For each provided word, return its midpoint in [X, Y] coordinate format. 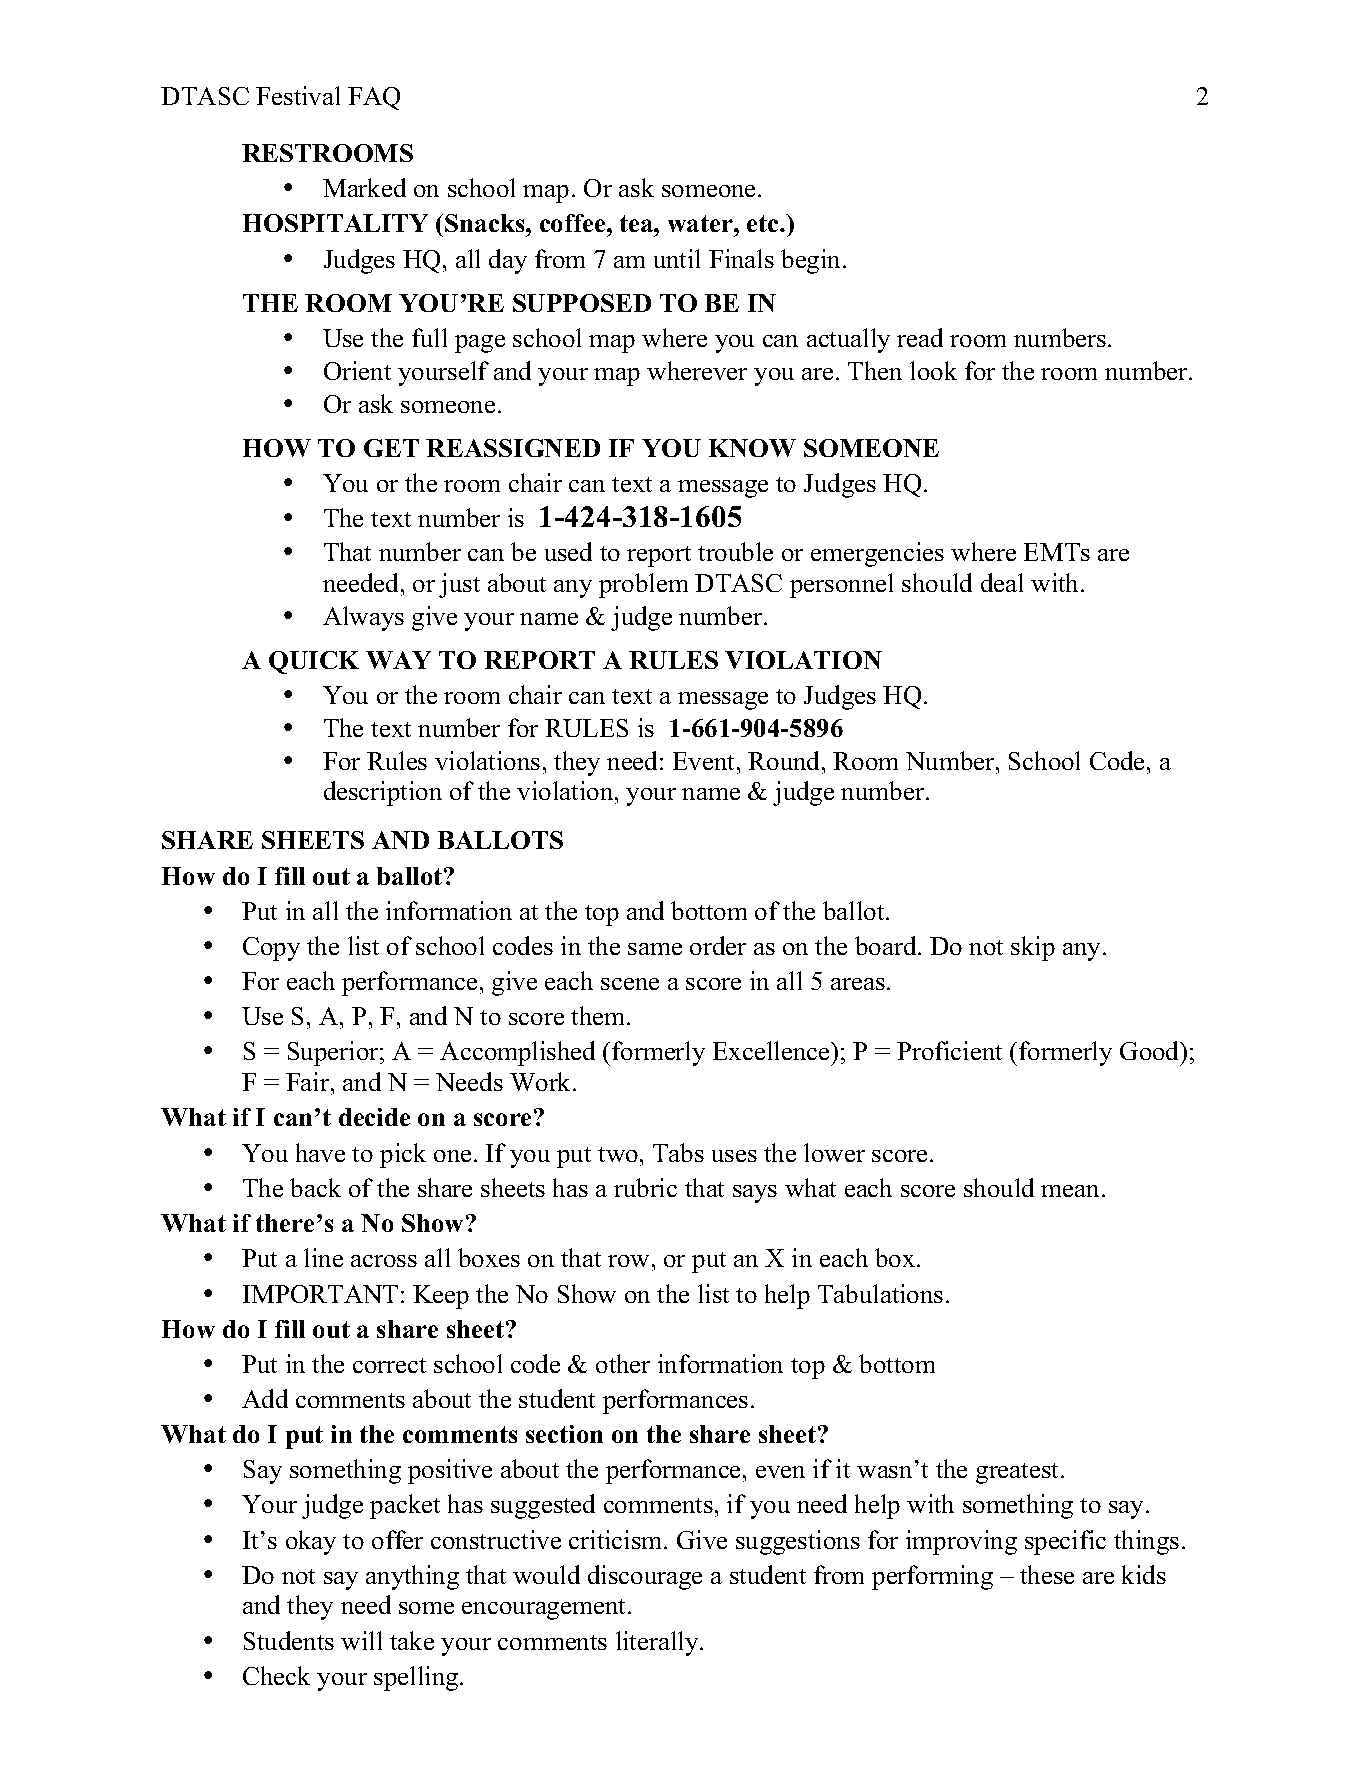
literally [658, 1643]
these [1047, 1574]
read [920, 337]
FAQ [374, 98]
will [361, 1640]
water [701, 223]
